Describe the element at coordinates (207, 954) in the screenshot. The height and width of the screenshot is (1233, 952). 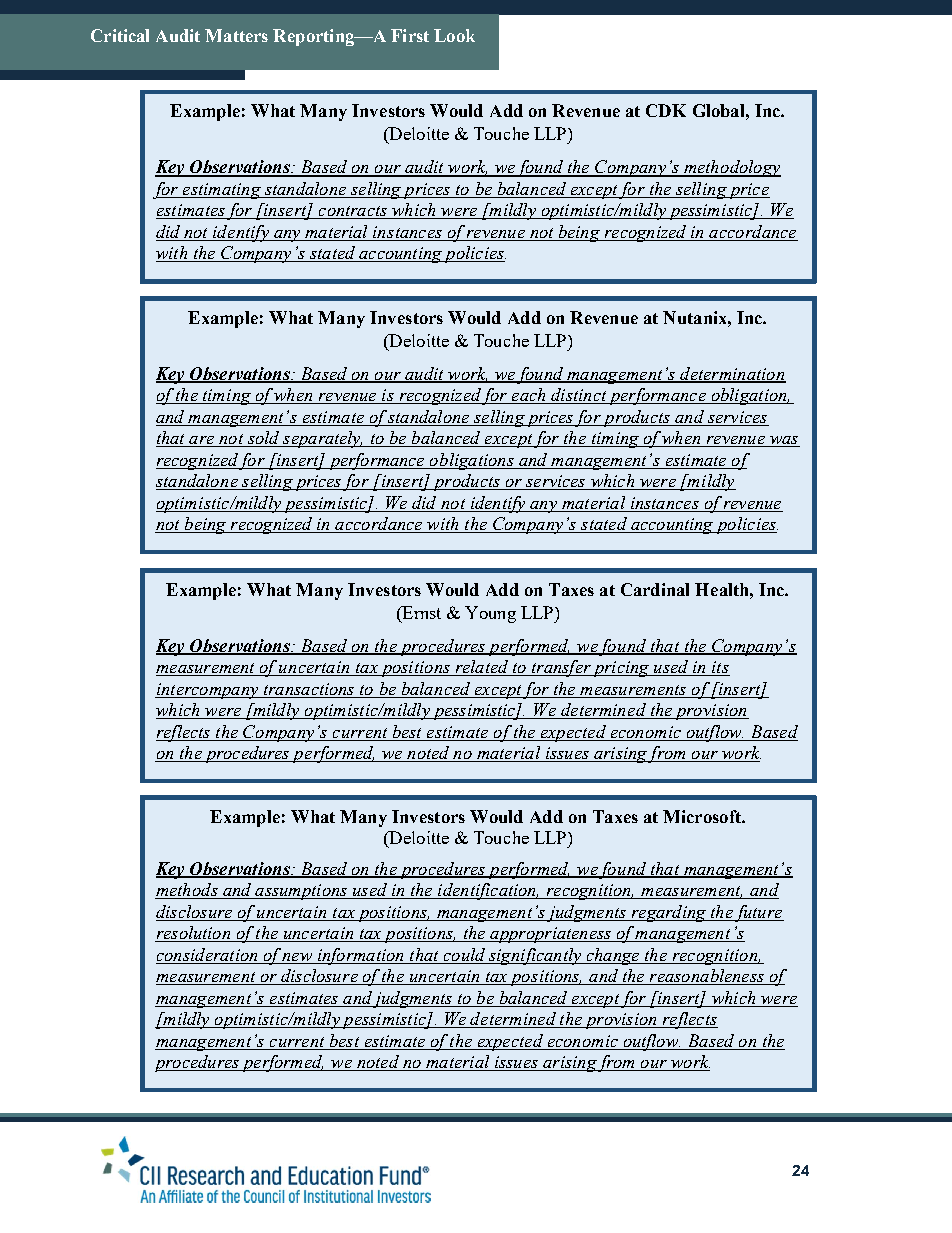
I see `consideration` at that location.
